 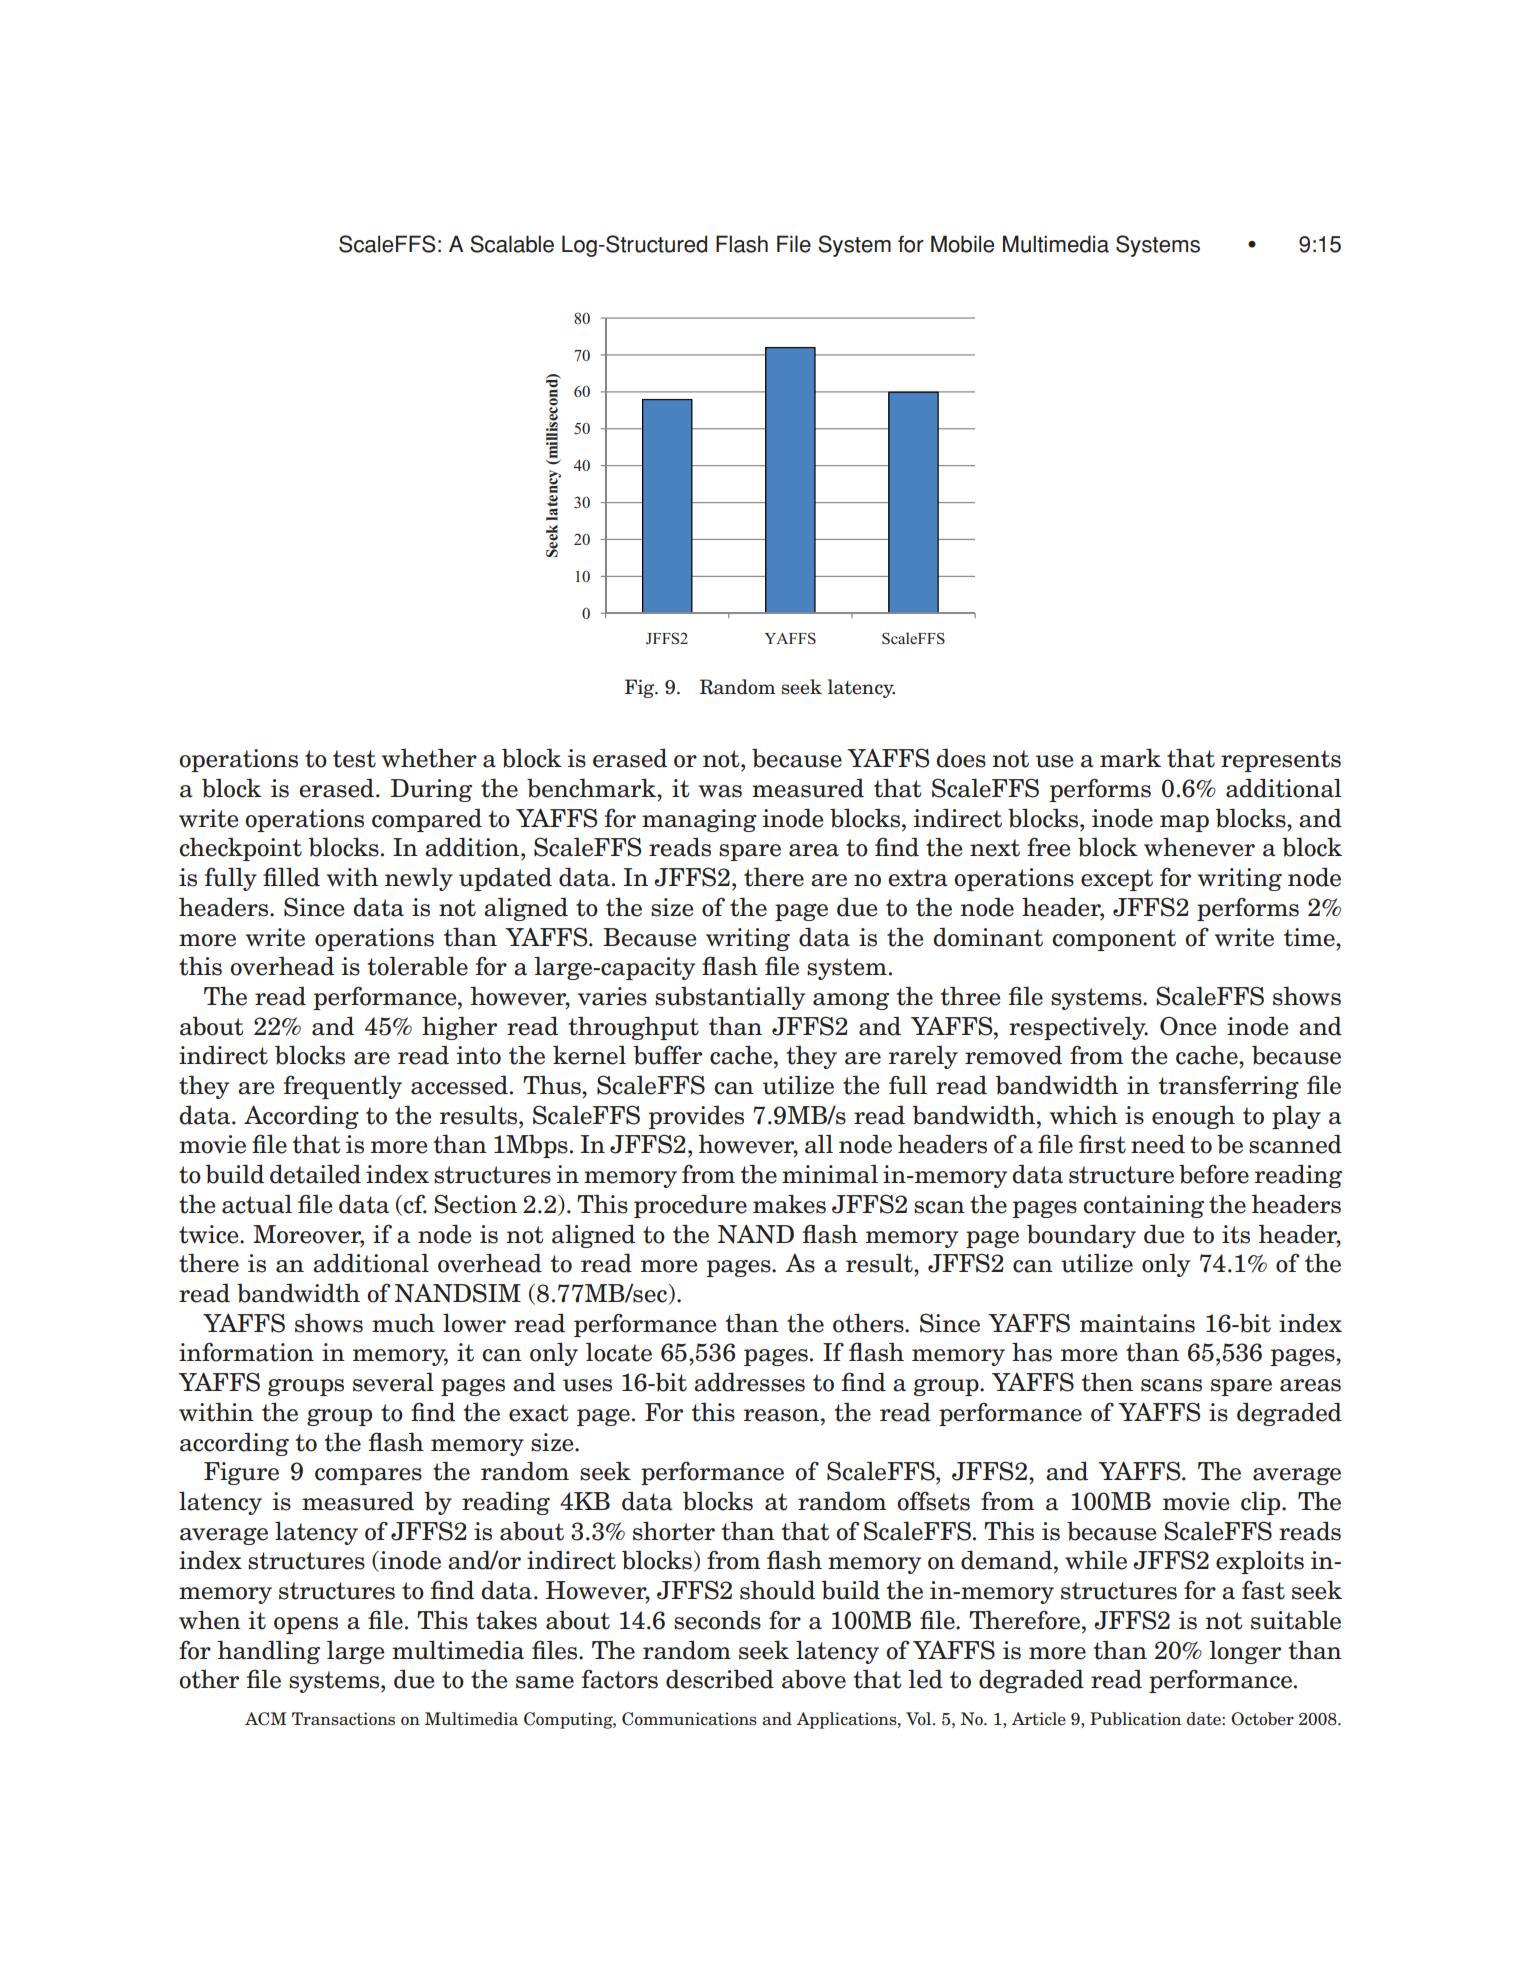 I want to click on Mobile, so click(x=962, y=244).
